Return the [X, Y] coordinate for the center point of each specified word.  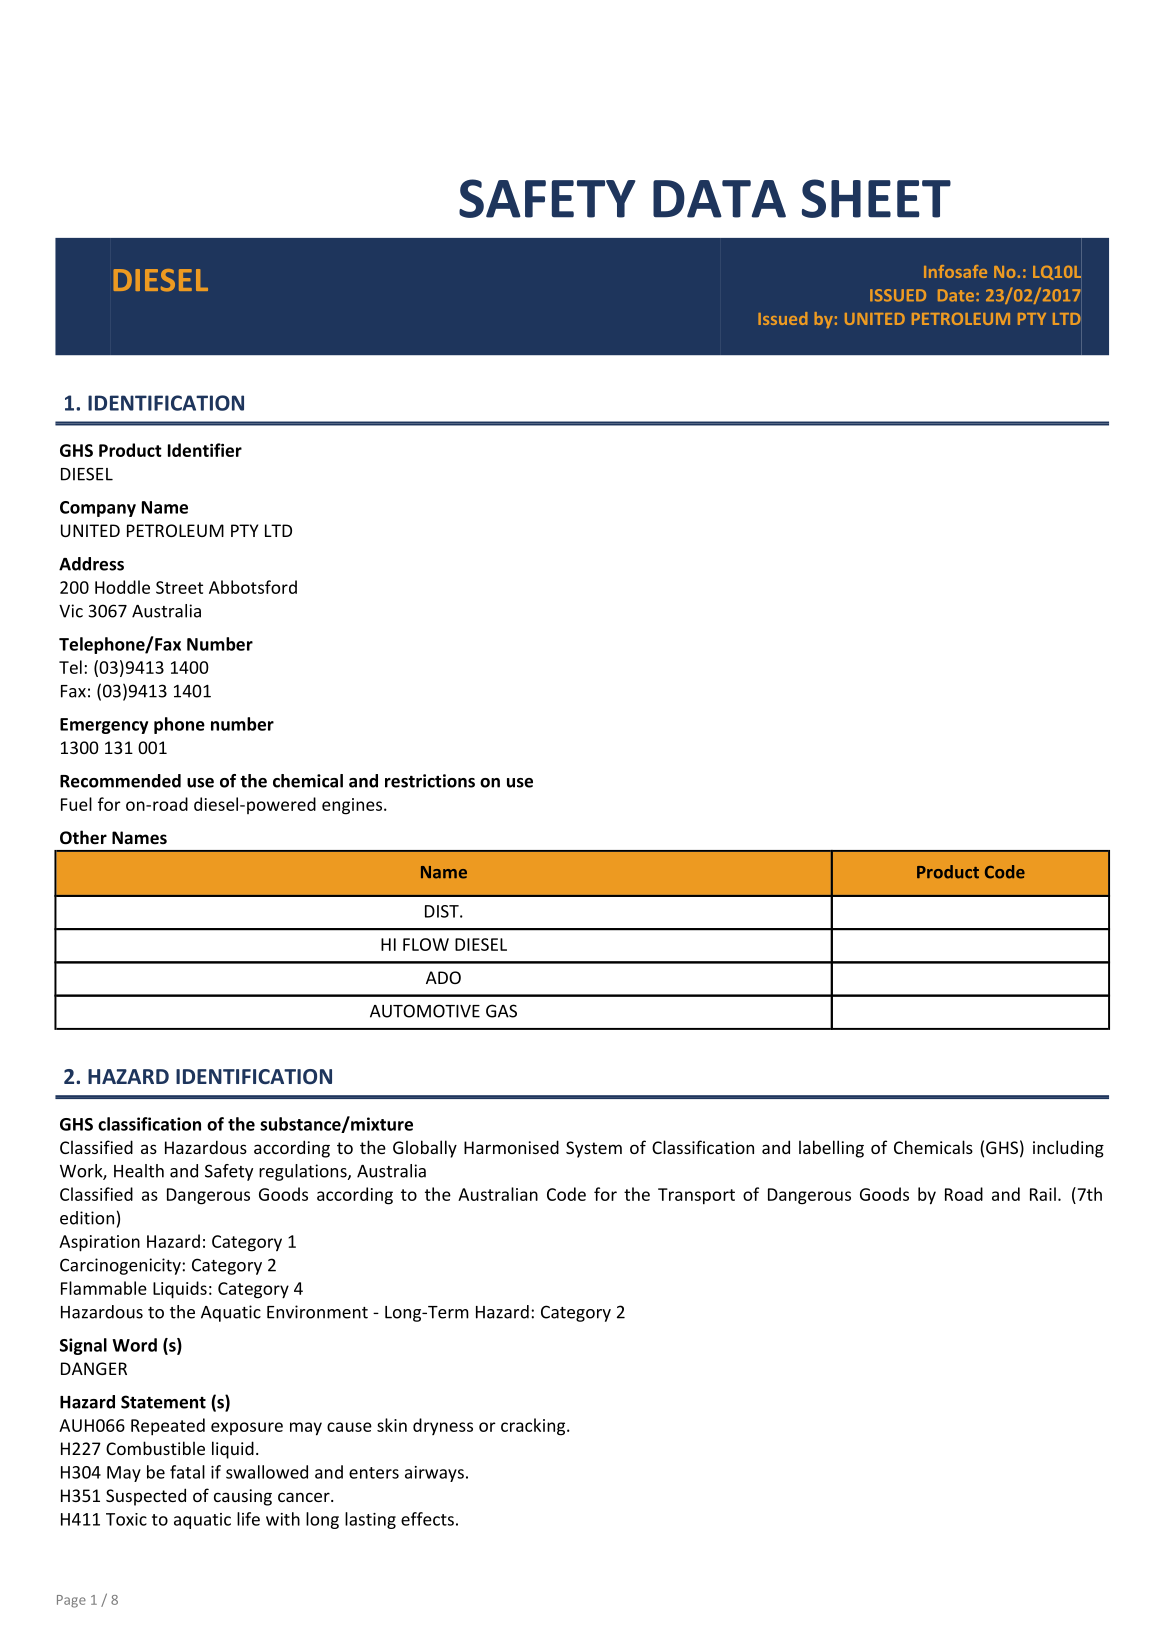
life [248, 1519]
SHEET [876, 198]
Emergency [104, 726]
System [594, 1149]
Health [139, 1171]
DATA [719, 199]
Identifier [205, 450]
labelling [831, 1149]
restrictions [430, 781]
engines [352, 806]
